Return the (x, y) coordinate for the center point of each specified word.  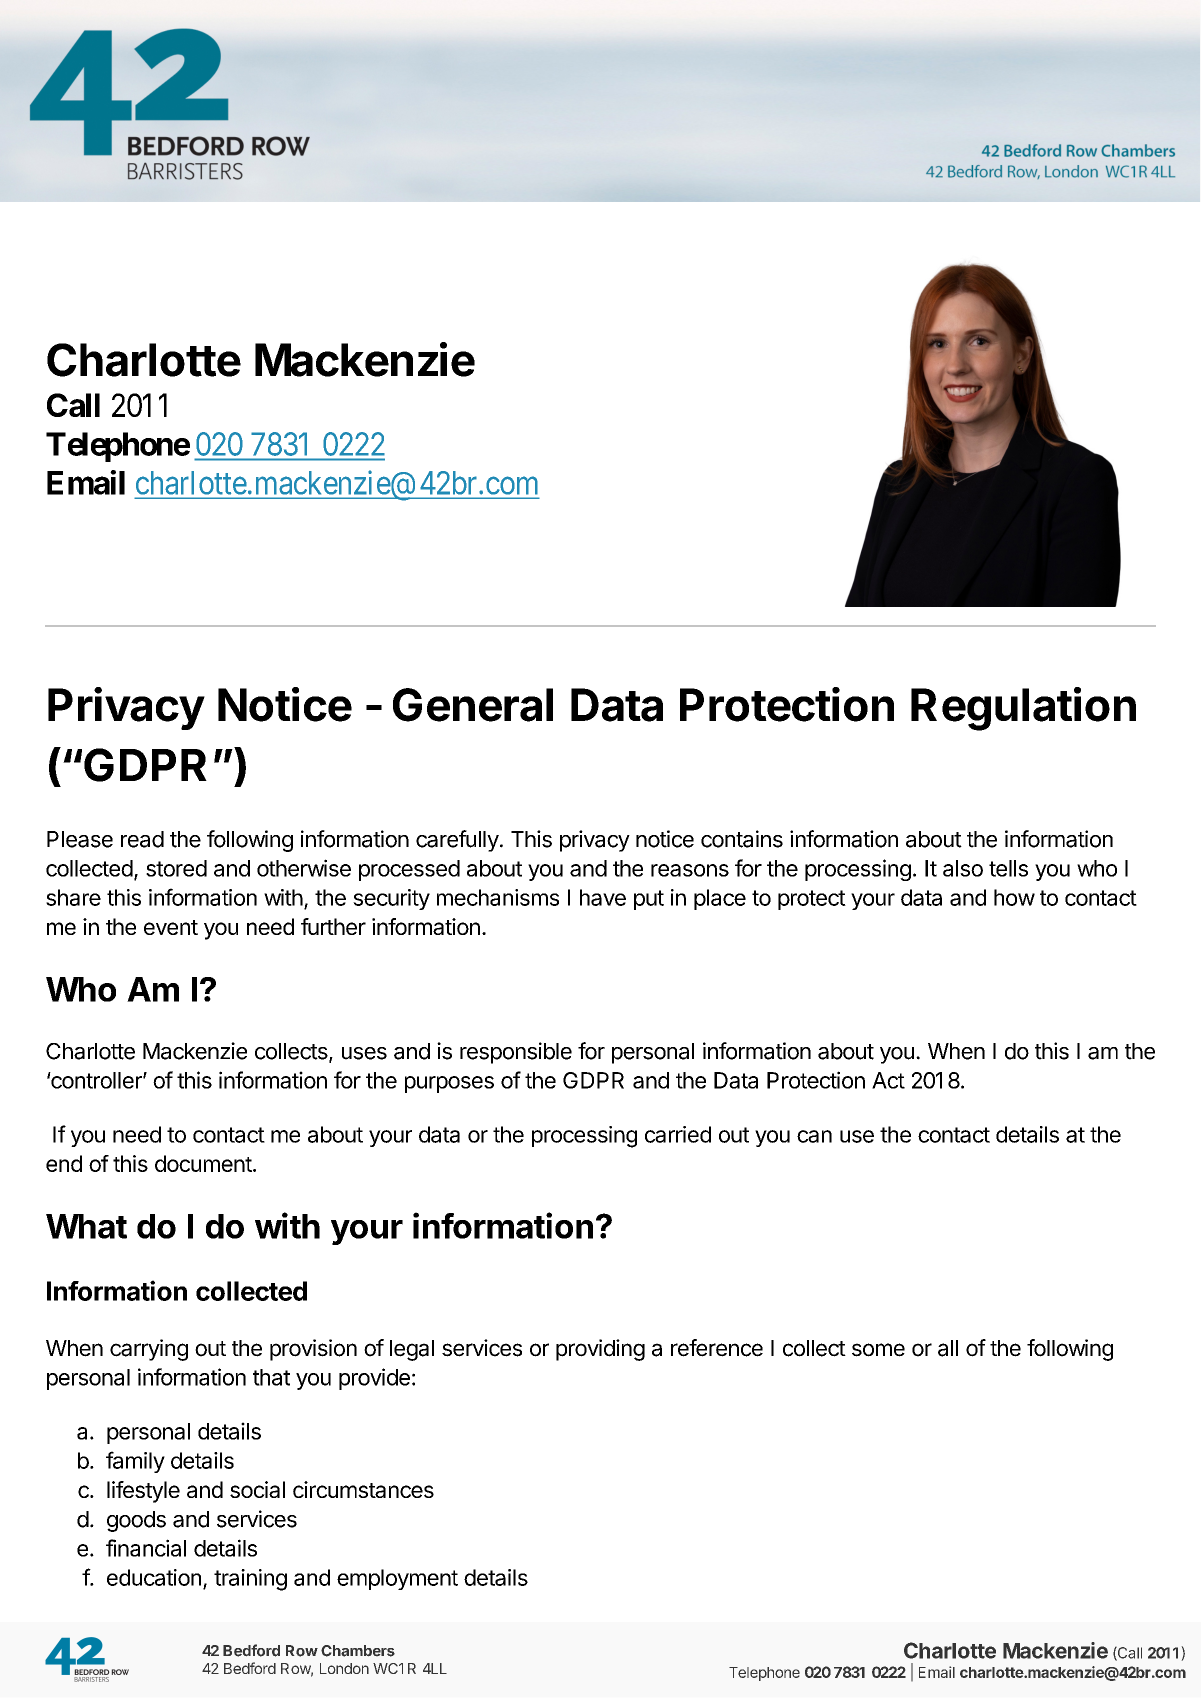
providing (600, 1350)
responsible (516, 1053)
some (878, 1350)
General (473, 705)
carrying (149, 1350)
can (814, 1136)
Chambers (358, 1651)
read (142, 839)
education (154, 1577)
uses (364, 1053)
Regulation (1023, 709)
